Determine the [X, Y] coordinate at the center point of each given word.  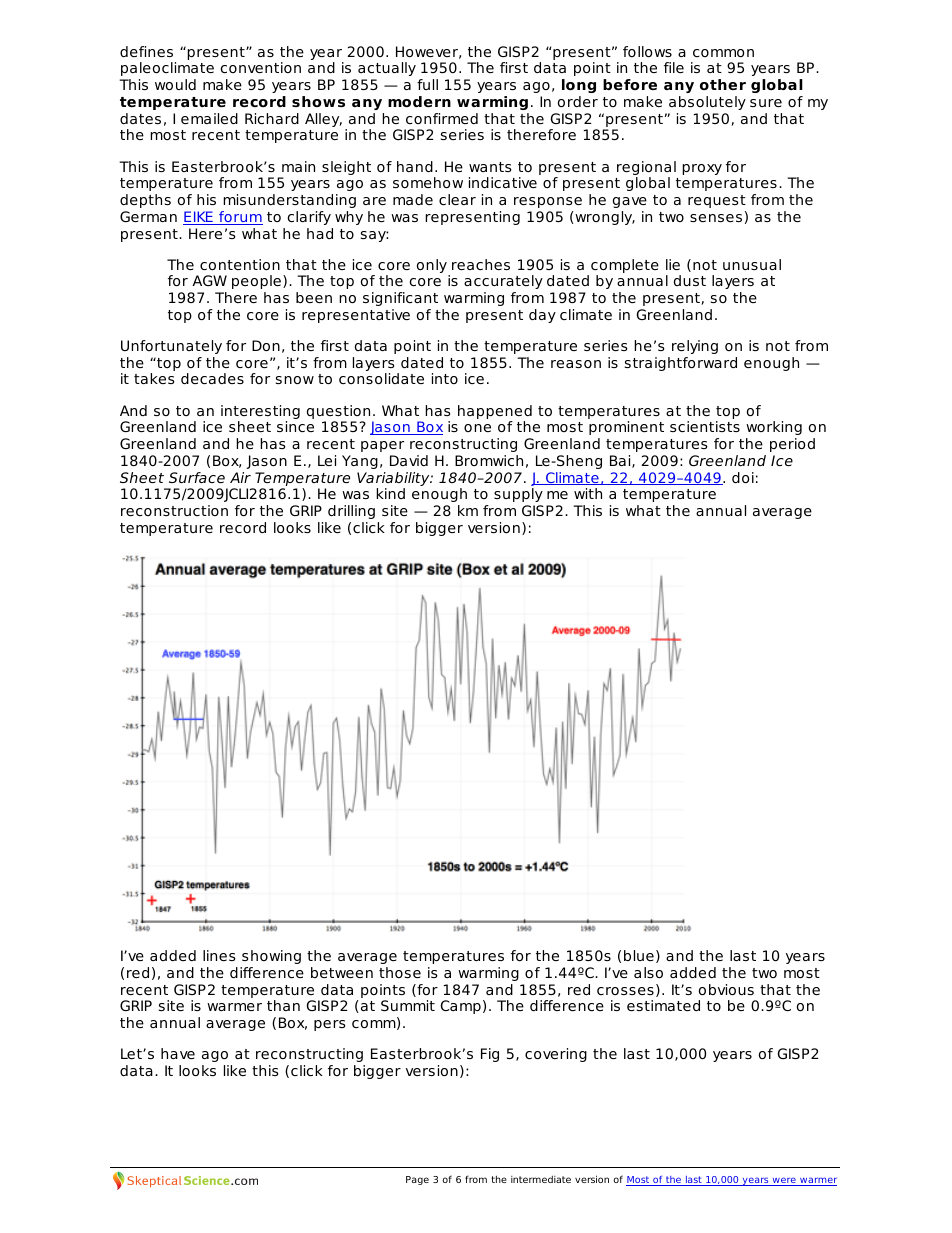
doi [743, 477]
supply [518, 495]
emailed [209, 118]
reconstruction [174, 510]
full [427, 84]
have [178, 1053]
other [723, 84]
